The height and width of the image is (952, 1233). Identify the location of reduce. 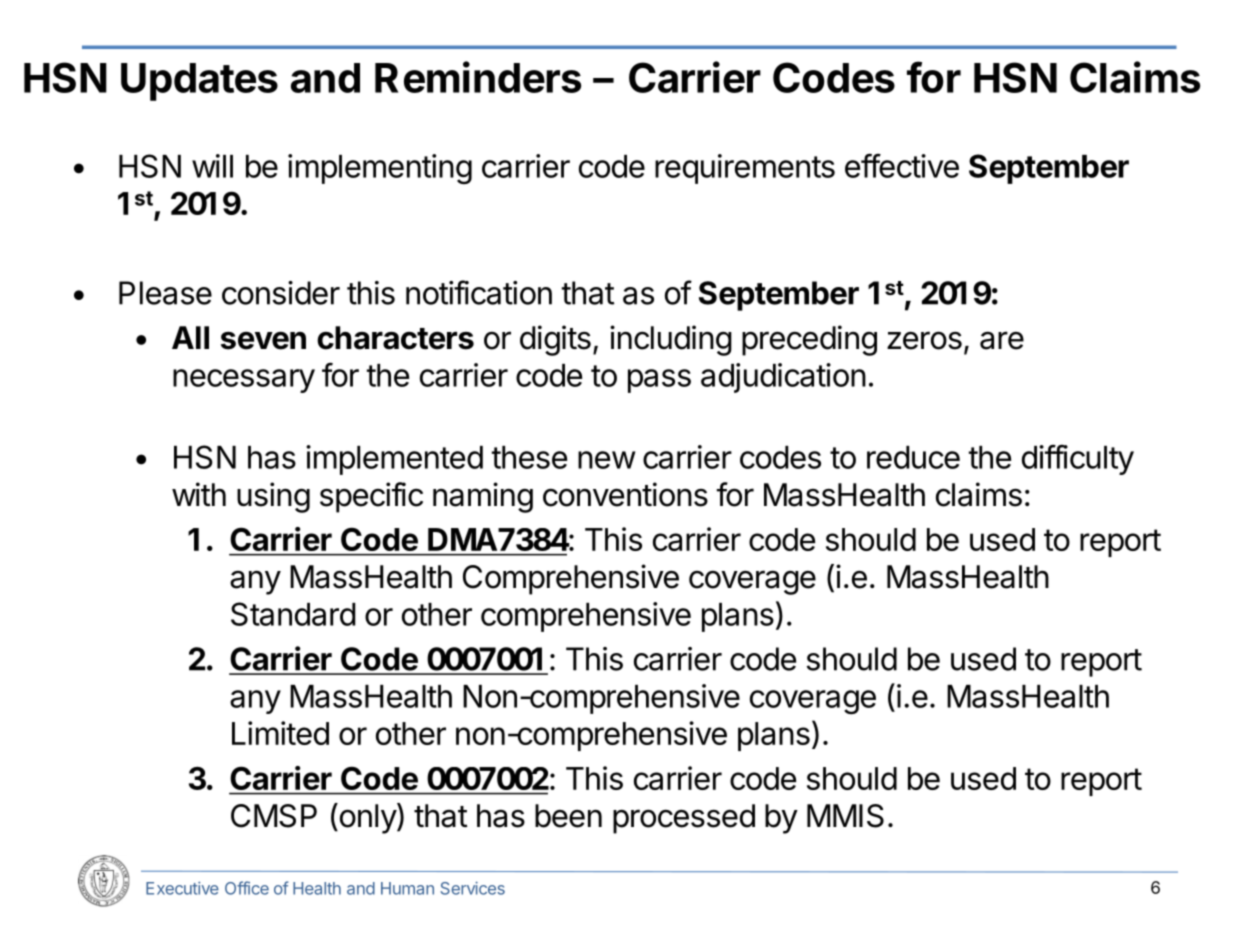
(913, 457).
